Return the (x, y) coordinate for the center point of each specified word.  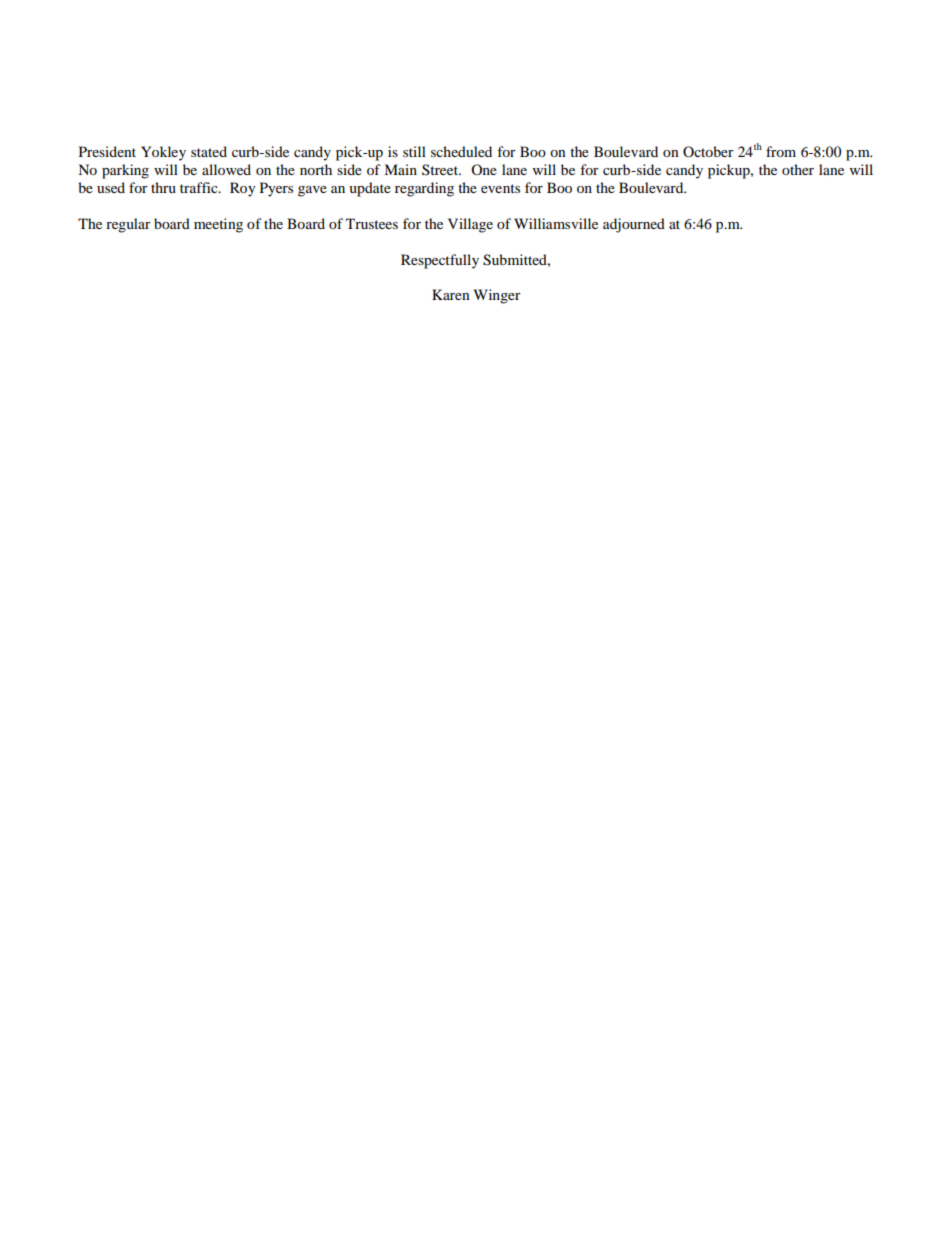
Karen (451, 294)
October (708, 151)
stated (209, 151)
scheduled (461, 151)
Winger (497, 296)
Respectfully (440, 261)
